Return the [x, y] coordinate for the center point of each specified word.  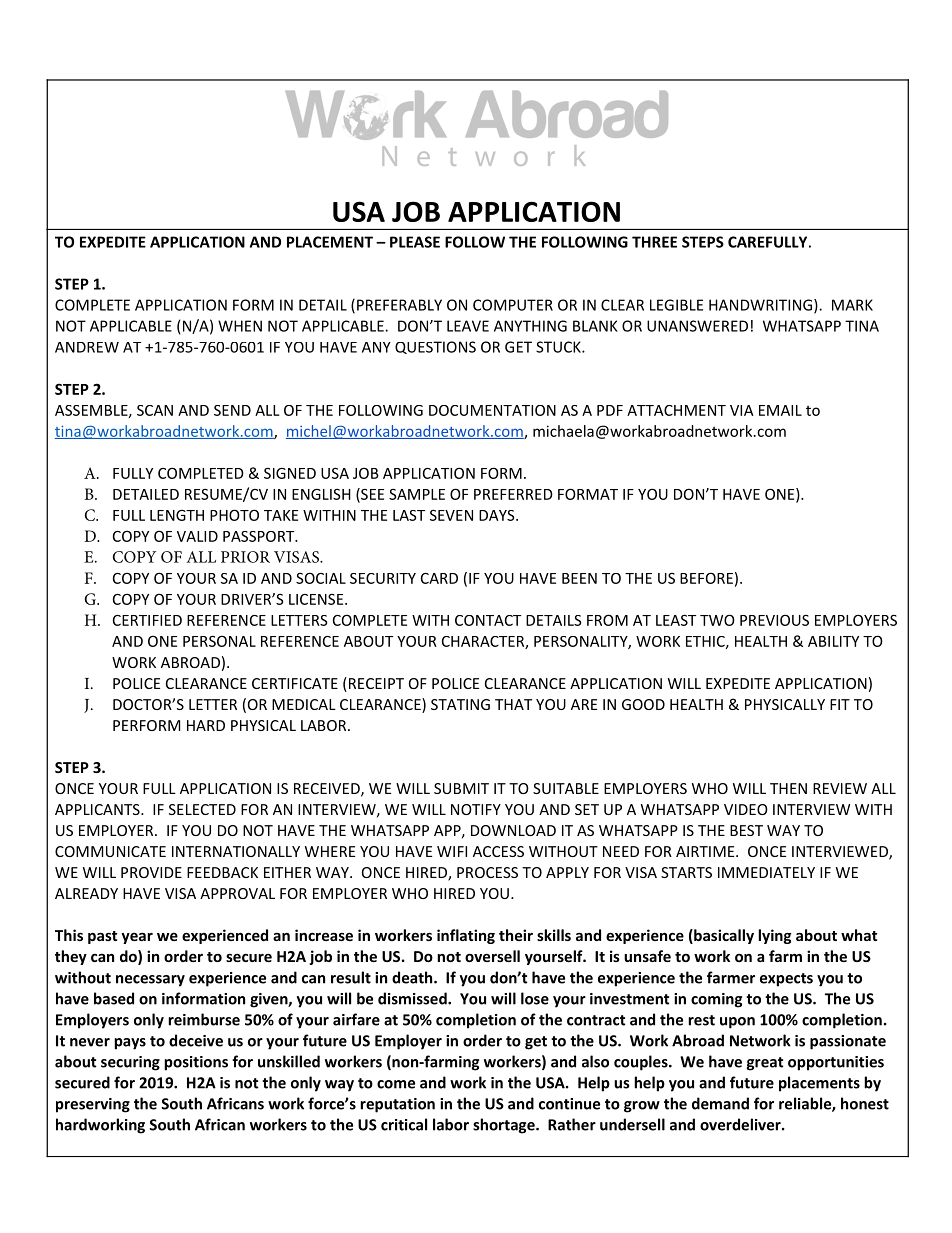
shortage [505, 1126]
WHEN [240, 326]
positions [196, 1063]
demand [720, 1103]
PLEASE [415, 242]
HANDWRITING [760, 305]
